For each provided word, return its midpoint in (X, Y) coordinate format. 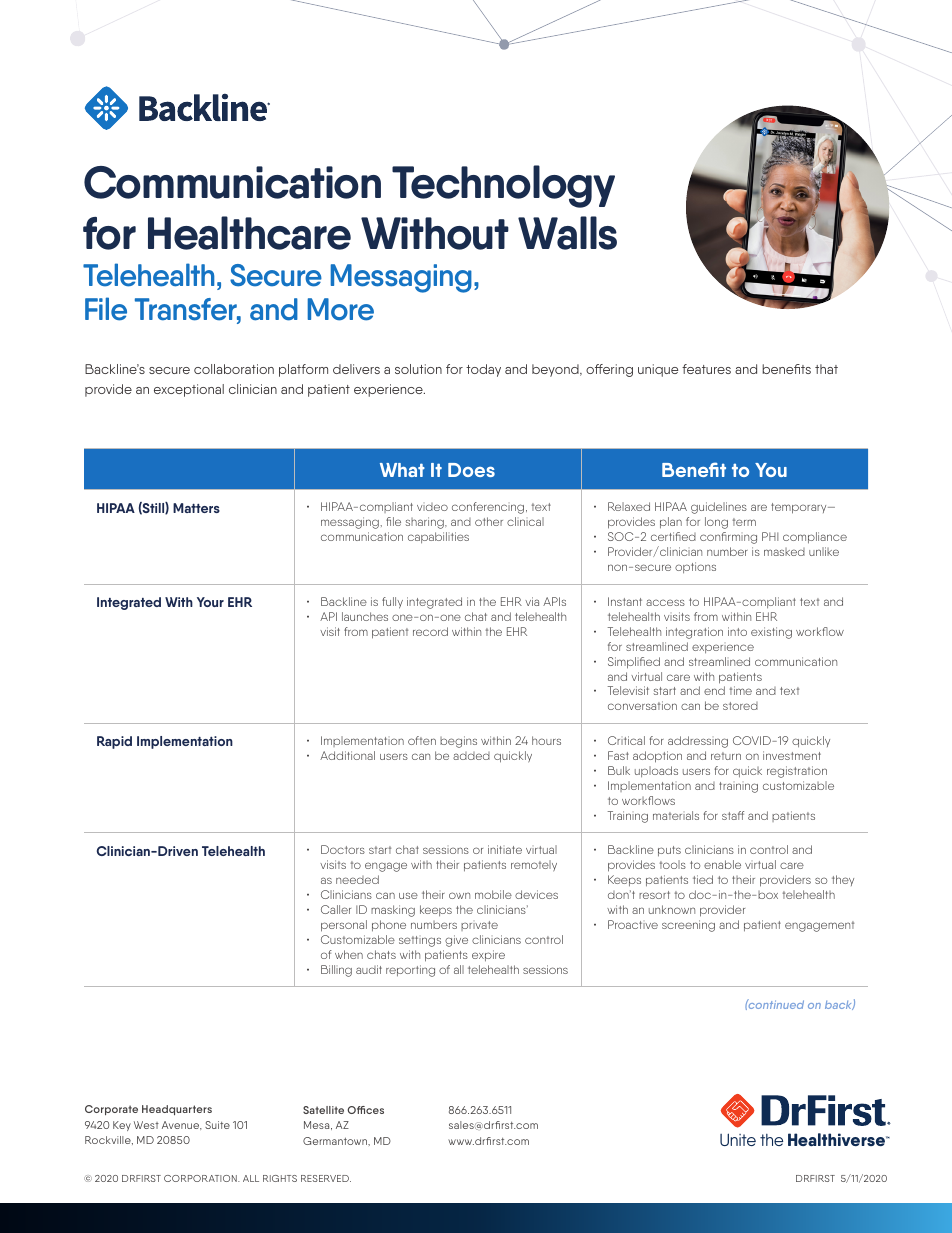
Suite (217, 1125)
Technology (503, 186)
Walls (567, 233)
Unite (738, 1139)
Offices (365, 1110)
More (341, 309)
